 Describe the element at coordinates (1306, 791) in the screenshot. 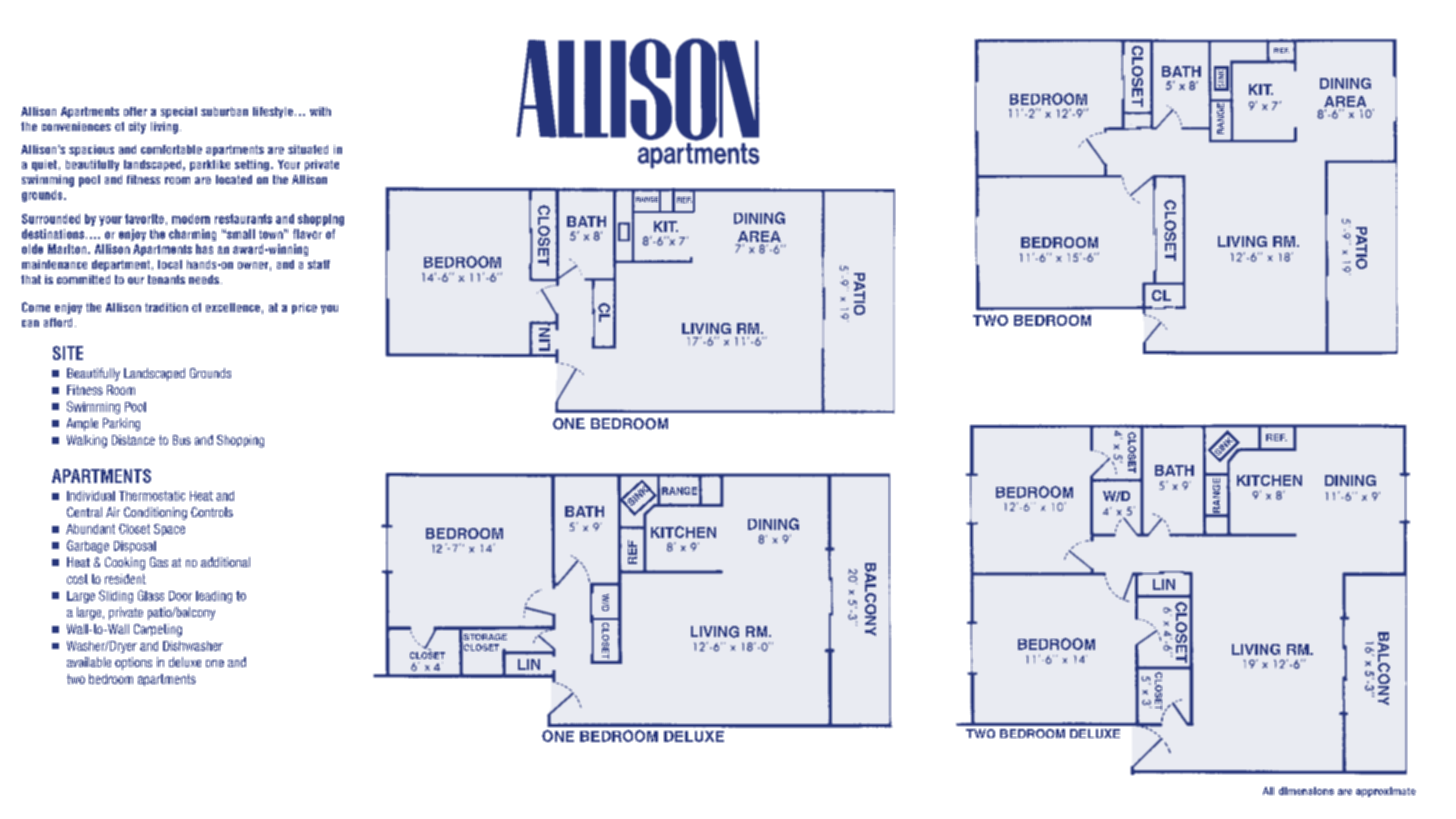

I see `dimensions` at that location.
